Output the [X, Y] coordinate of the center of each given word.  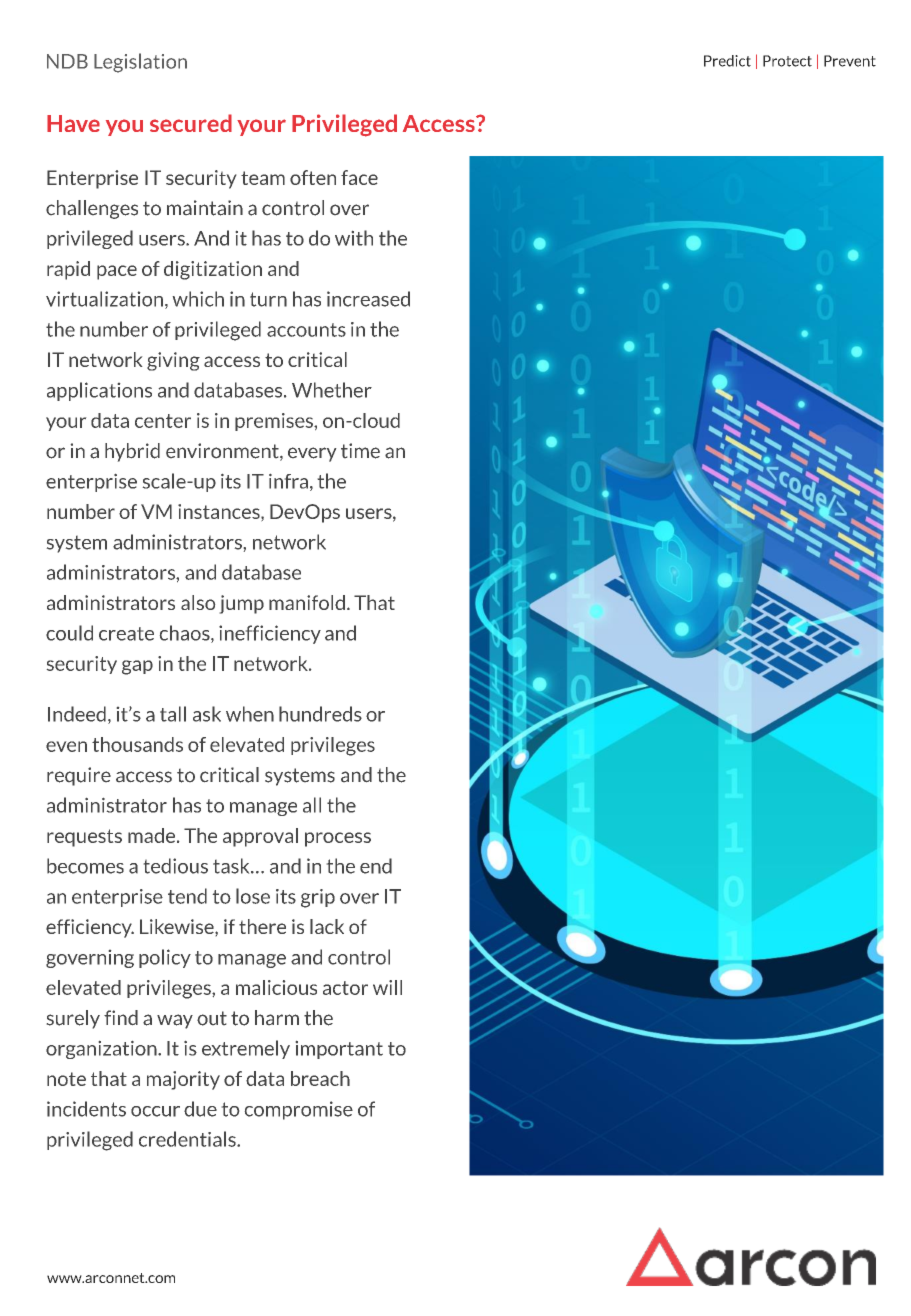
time [360, 451]
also [198, 602]
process [338, 839]
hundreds [320, 714]
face [359, 177]
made [153, 835]
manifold [307, 602]
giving [173, 361]
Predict [727, 61]
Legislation [140, 63]
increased [368, 299]
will [387, 987]
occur [155, 1111]
